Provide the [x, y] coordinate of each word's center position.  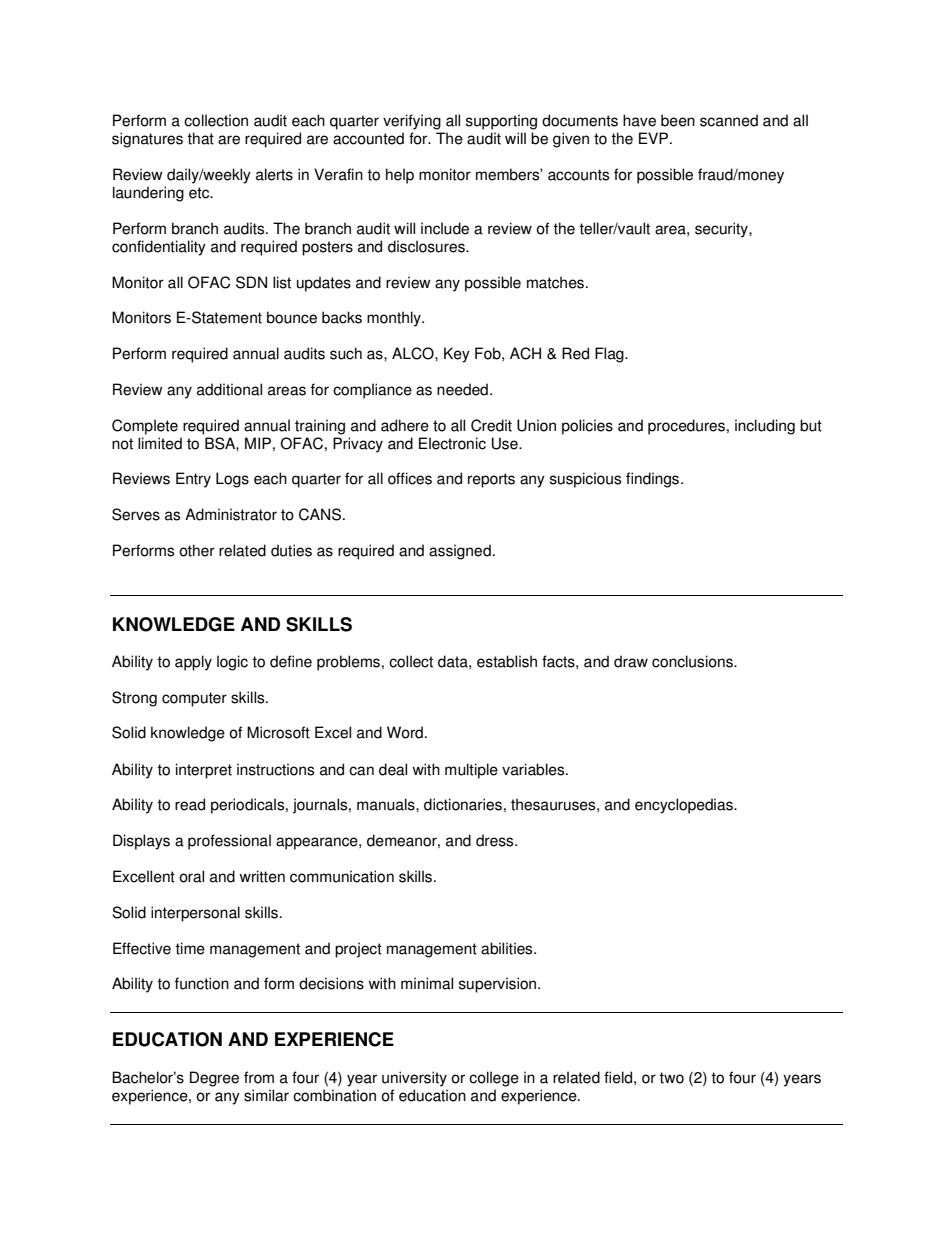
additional [229, 389]
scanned [729, 120]
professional [229, 842]
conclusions [693, 661]
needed [462, 389]
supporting [501, 122]
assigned [460, 552]
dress [496, 840]
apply [193, 663]
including [765, 427]
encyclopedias [685, 806]
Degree [214, 1079]
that [200, 138]
